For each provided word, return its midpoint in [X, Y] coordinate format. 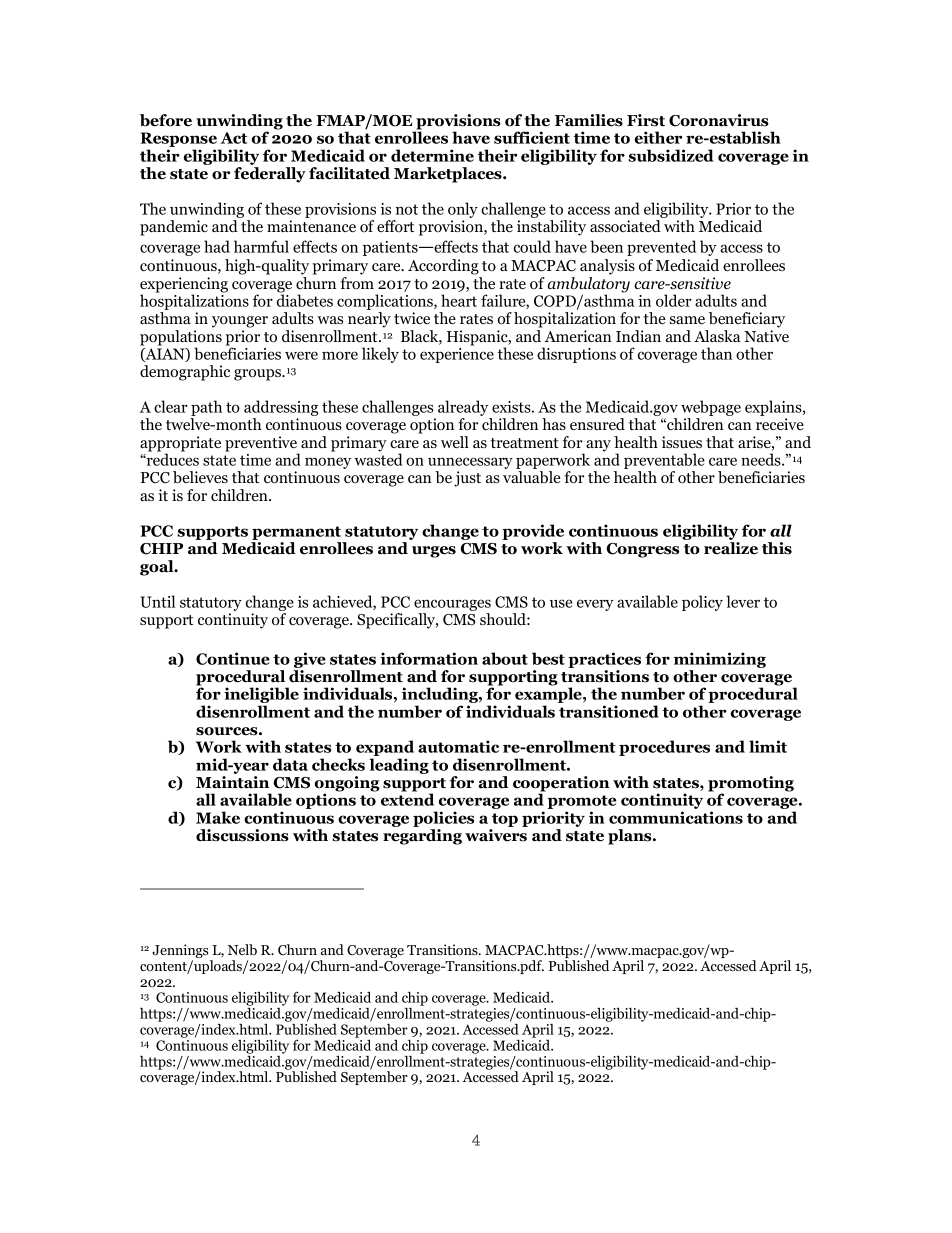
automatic [458, 746]
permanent [296, 533]
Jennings [181, 952]
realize [731, 548]
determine [432, 155]
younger [240, 322]
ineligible [261, 696]
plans [631, 837]
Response [179, 141]
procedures [664, 748]
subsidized [671, 155]
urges [434, 552]
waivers [496, 835]
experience [457, 355]
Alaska [717, 336]
